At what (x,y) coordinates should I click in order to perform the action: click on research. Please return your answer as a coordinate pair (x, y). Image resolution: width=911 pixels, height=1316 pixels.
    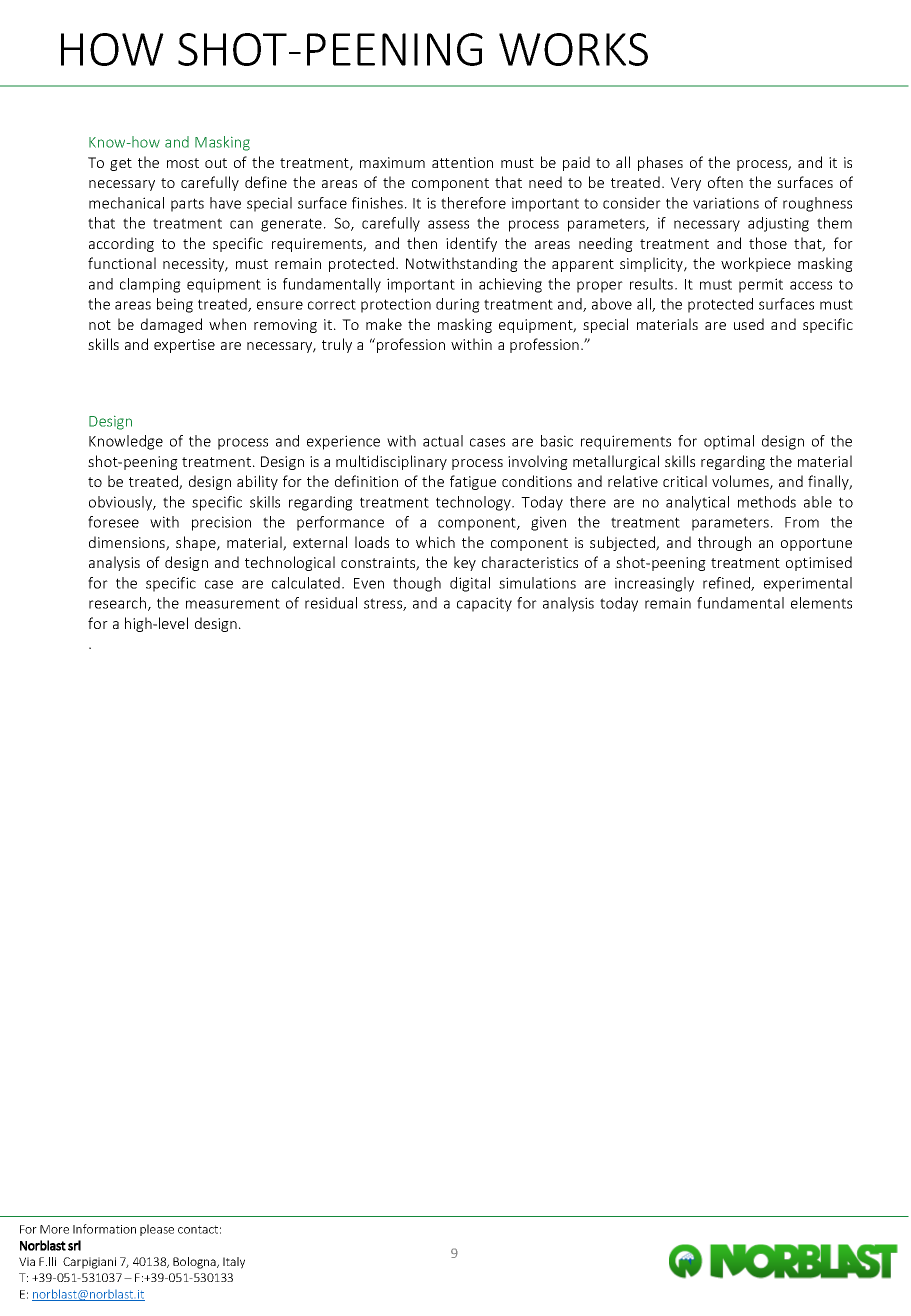
    Looking at the image, I should click on (119, 604).
